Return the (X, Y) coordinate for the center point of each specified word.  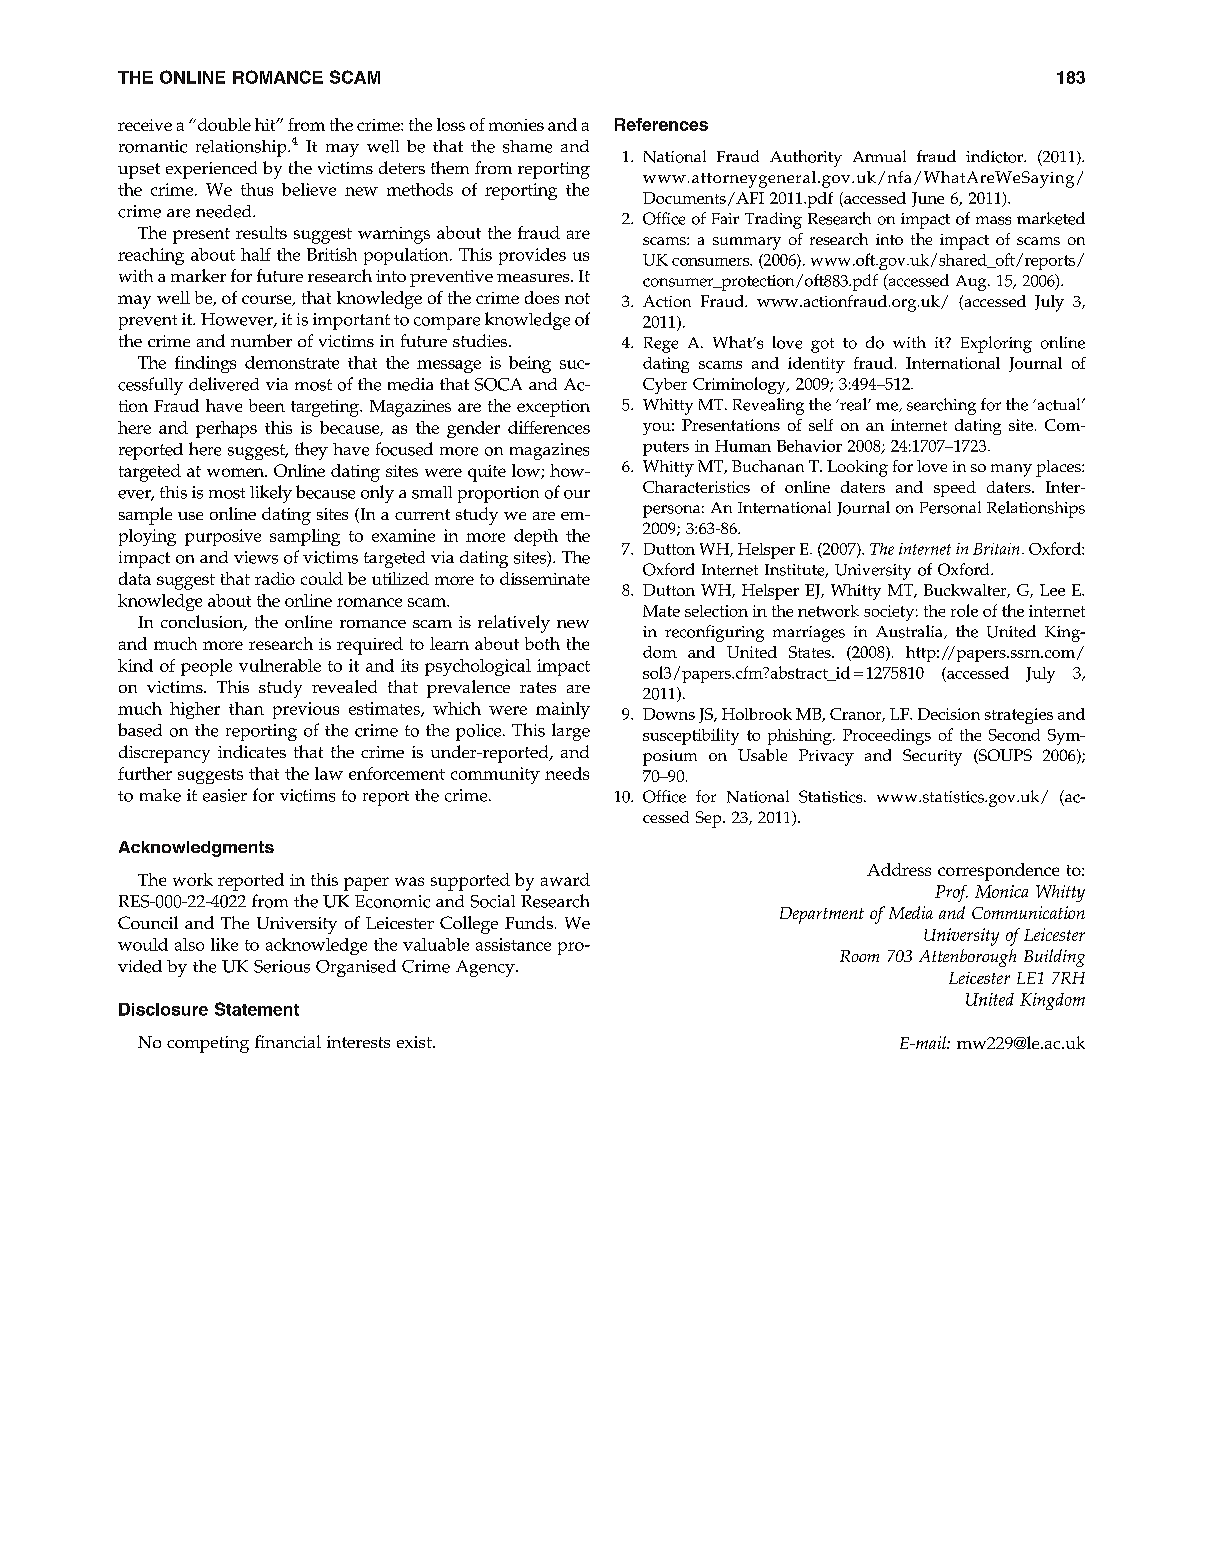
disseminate (545, 578)
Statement (257, 1009)
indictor (996, 156)
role (964, 610)
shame (527, 146)
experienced (211, 170)
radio (275, 578)
